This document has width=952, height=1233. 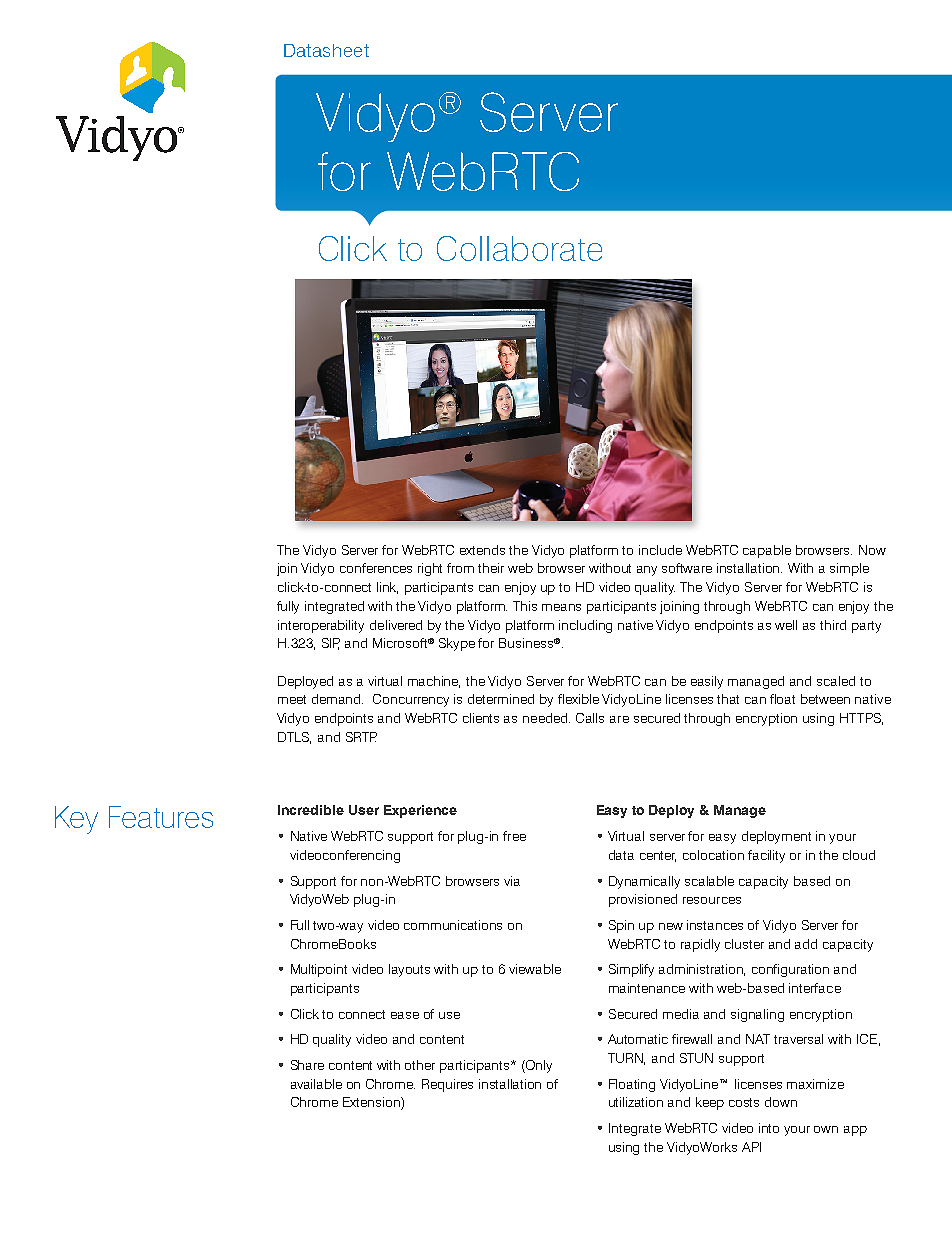 What do you see at coordinates (316, 1084) in the document?
I see `available` at bounding box center [316, 1084].
